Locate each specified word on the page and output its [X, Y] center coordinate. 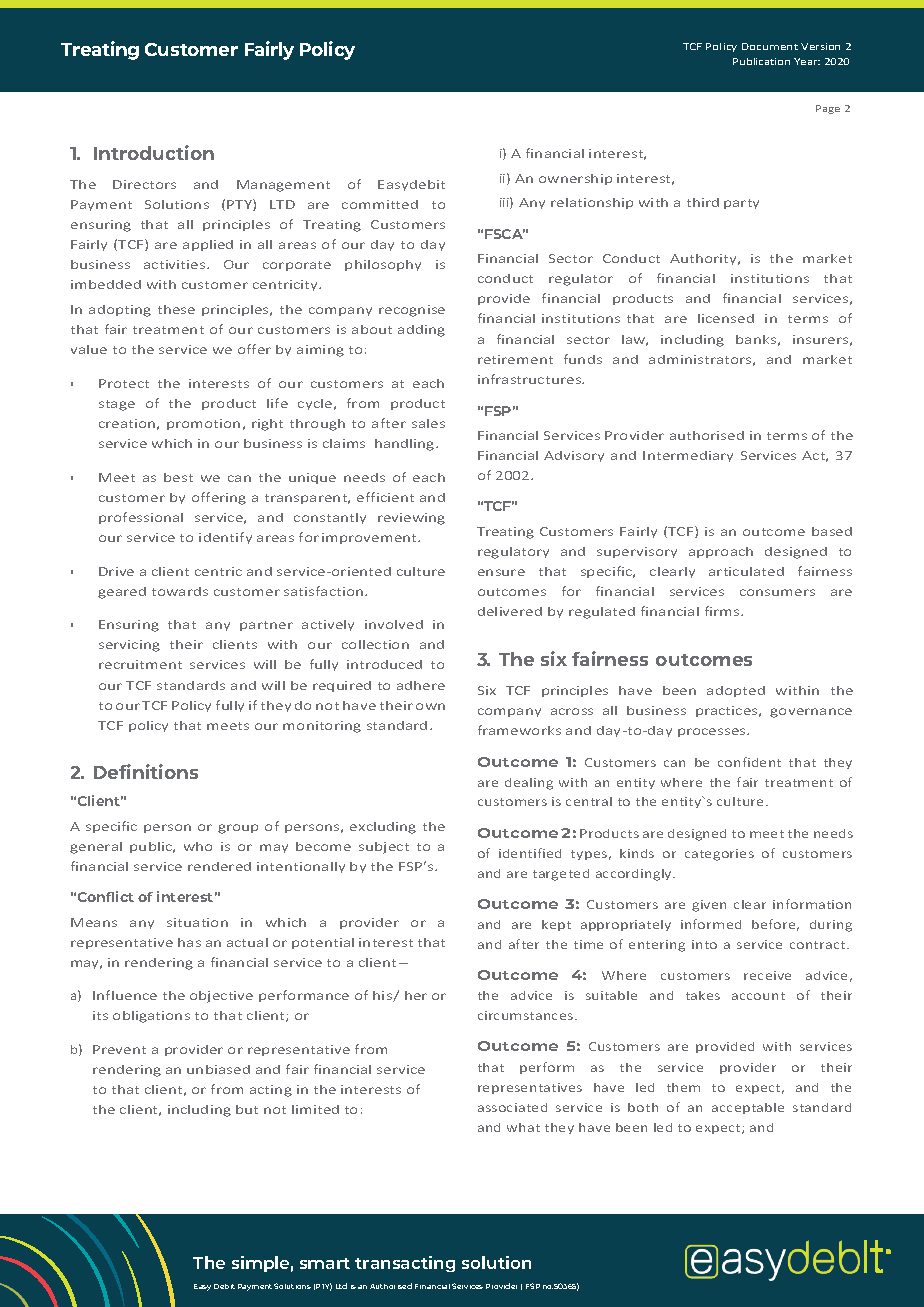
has [189, 942]
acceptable [748, 1108]
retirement [515, 359]
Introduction [154, 152]
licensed [726, 318]
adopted [736, 691]
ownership [575, 179]
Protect [124, 383]
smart [325, 1263]
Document [770, 46]
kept [556, 925]
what [523, 1127]
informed [711, 924]
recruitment [140, 664]
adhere [421, 685]
